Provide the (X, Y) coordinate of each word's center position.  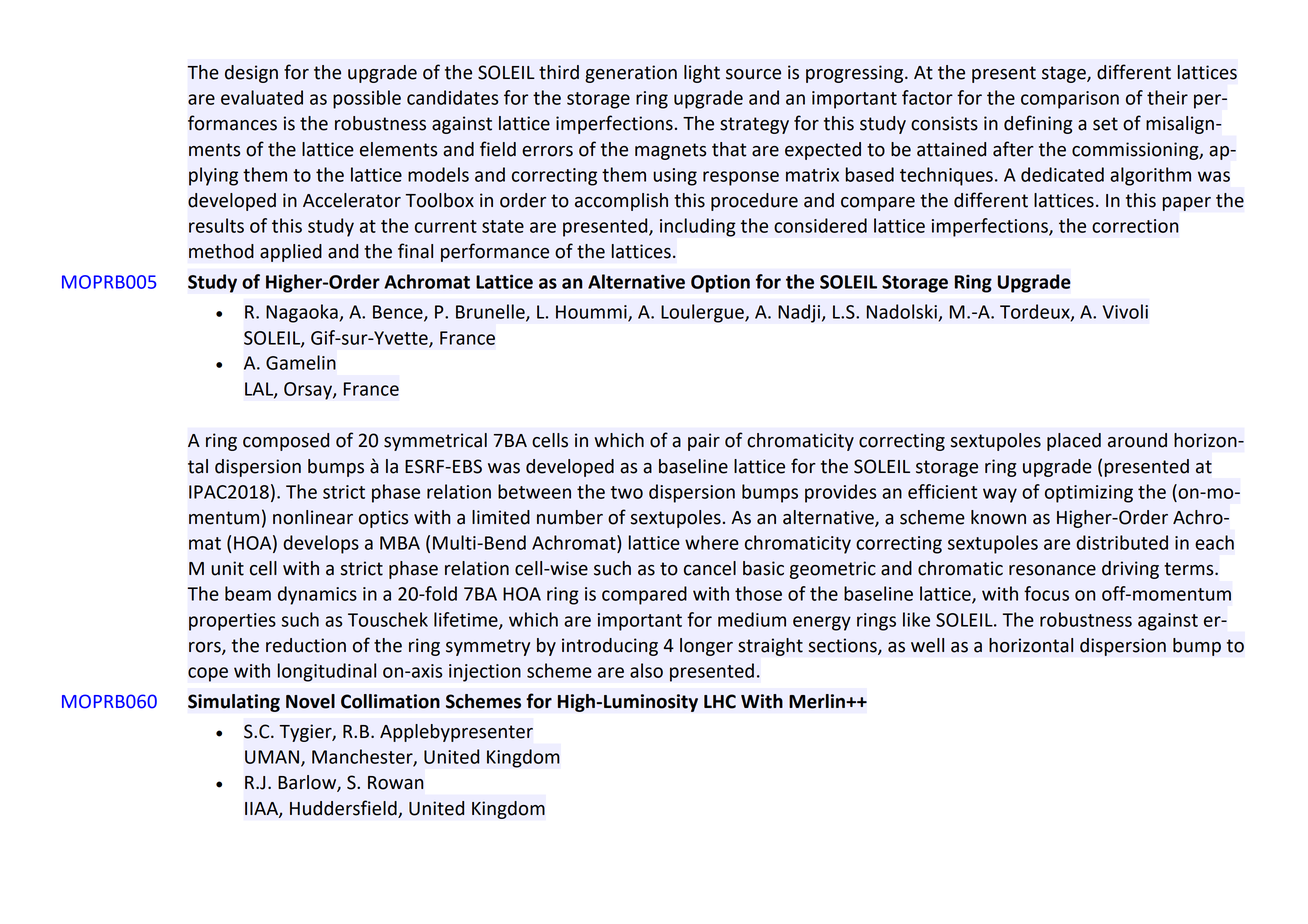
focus (1046, 593)
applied (291, 253)
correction (1135, 226)
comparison (1070, 100)
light (702, 74)
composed (286, 442)
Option (720, 283)
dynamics (317, 595)
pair (704, 442)
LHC (720, 701)
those (758, 593)
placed (1074, 442)
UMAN (272, 757)
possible (367, 99)
